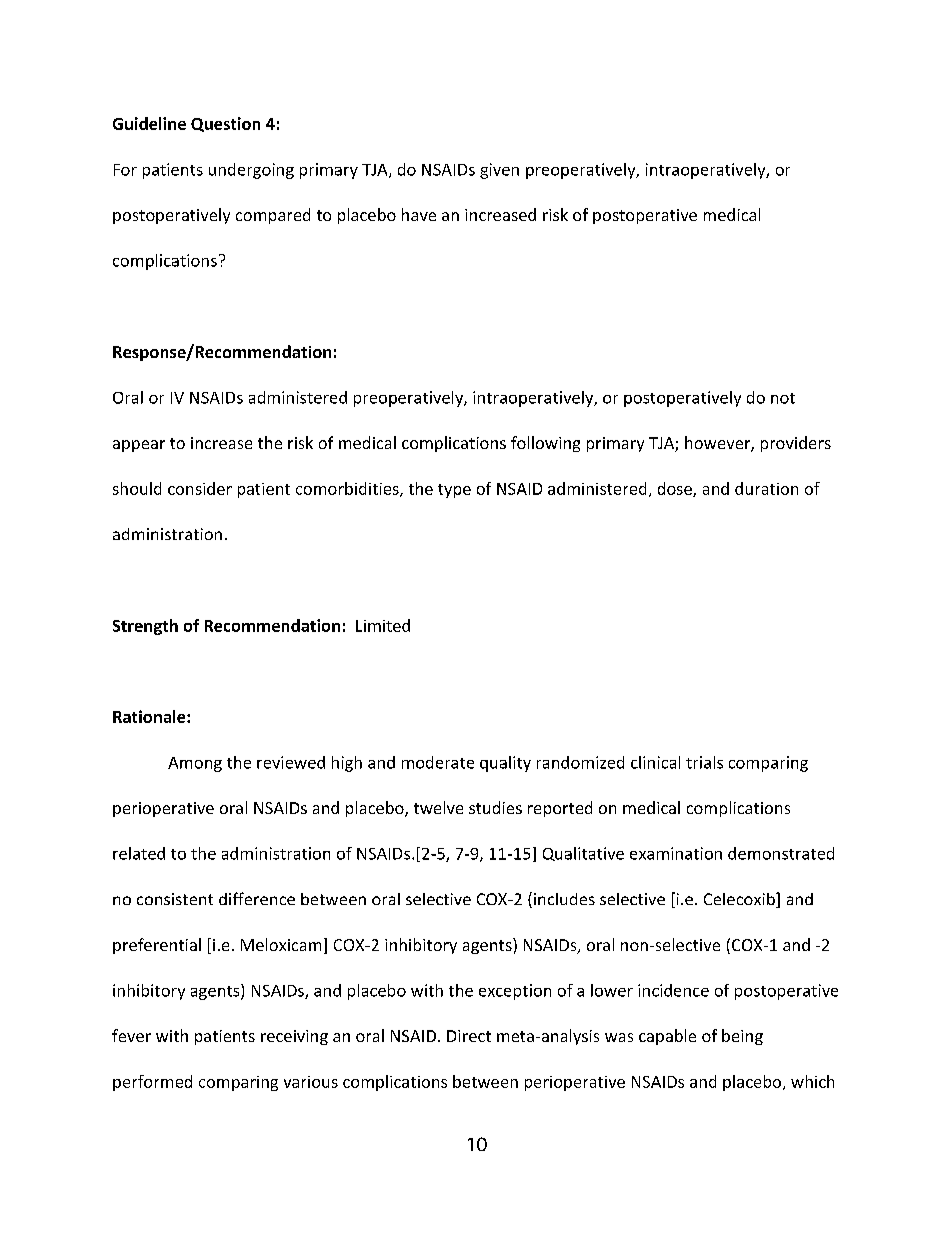  What do you see at coordinates (766, 488) in the image?
I see `duration` at bounding box center [766, 488].
